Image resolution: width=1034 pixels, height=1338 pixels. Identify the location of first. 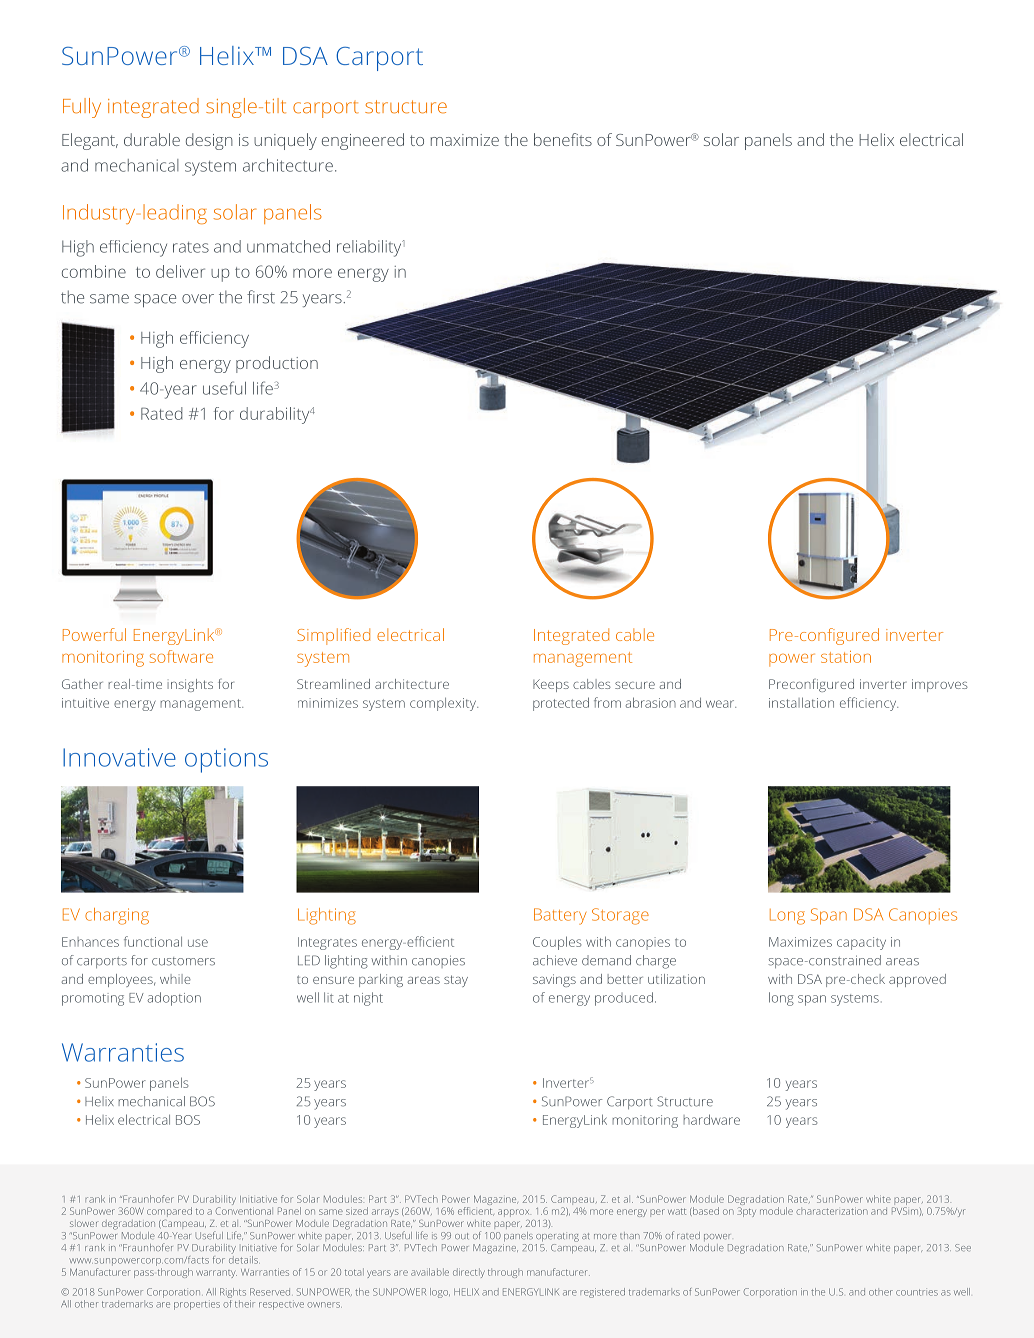
(261, 297).
